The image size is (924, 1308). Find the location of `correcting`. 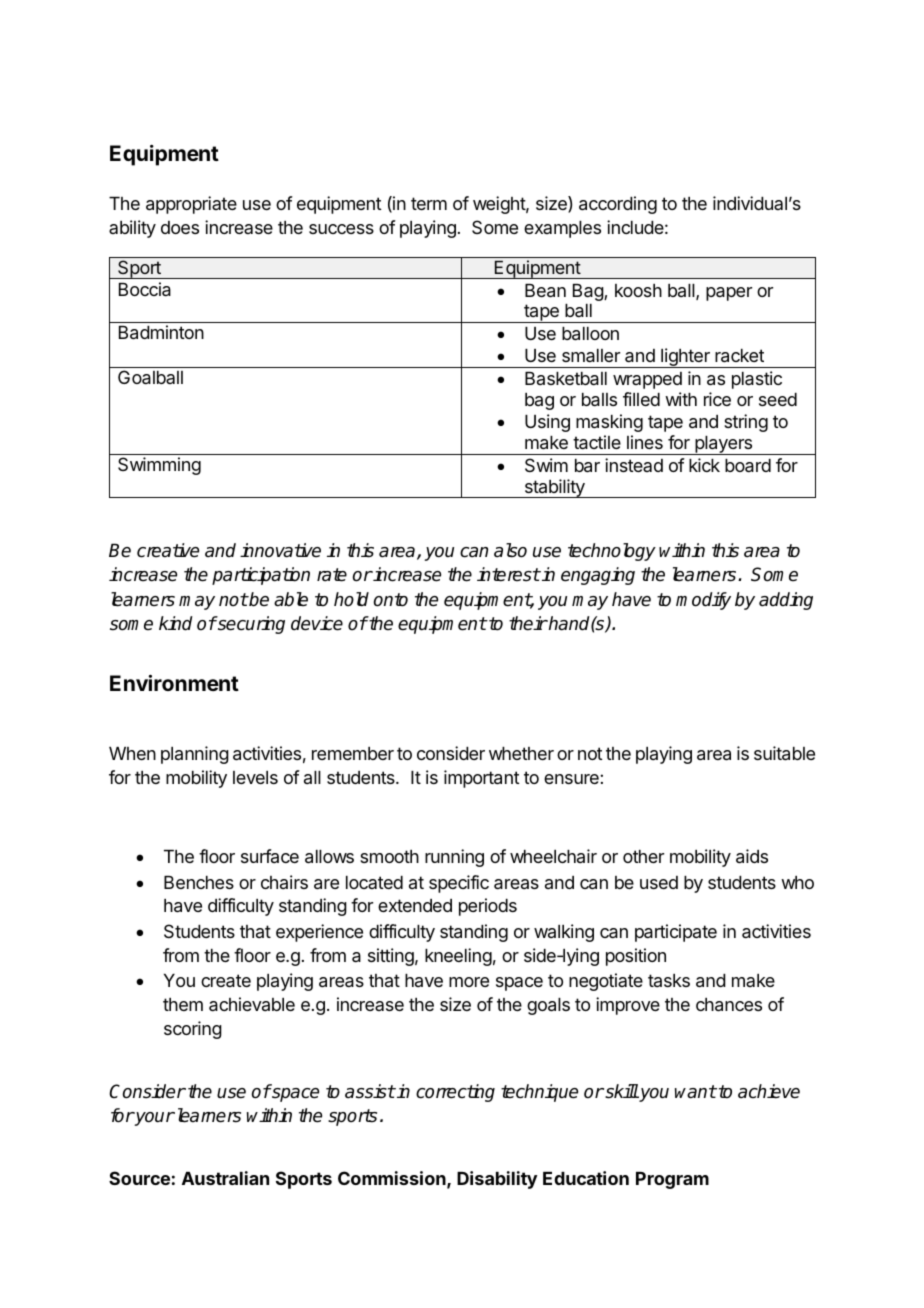

correcting is located at coordinates (455, 1093).
